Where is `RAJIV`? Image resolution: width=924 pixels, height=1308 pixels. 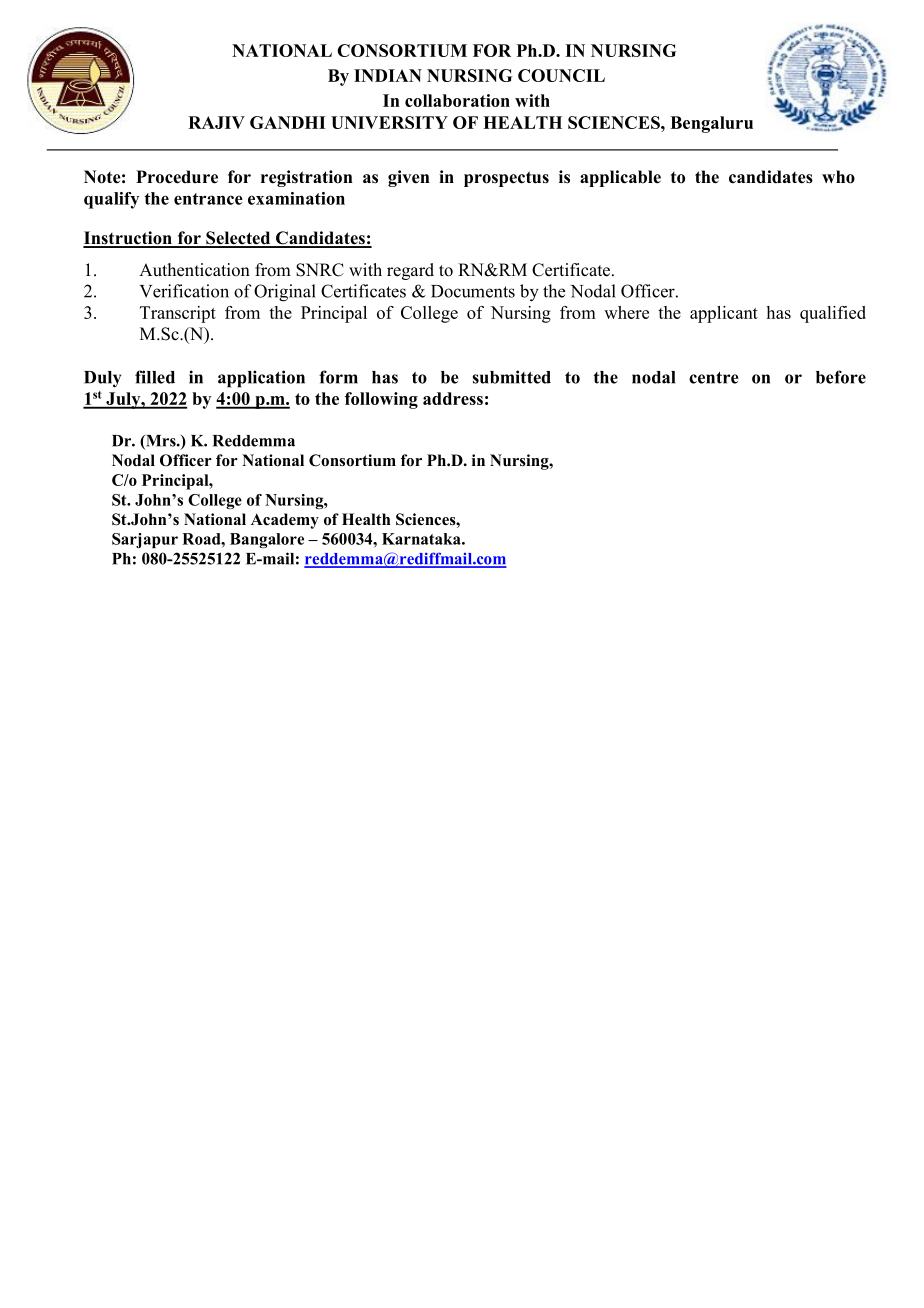 RAJIV is located at coordinates (216, 122).
